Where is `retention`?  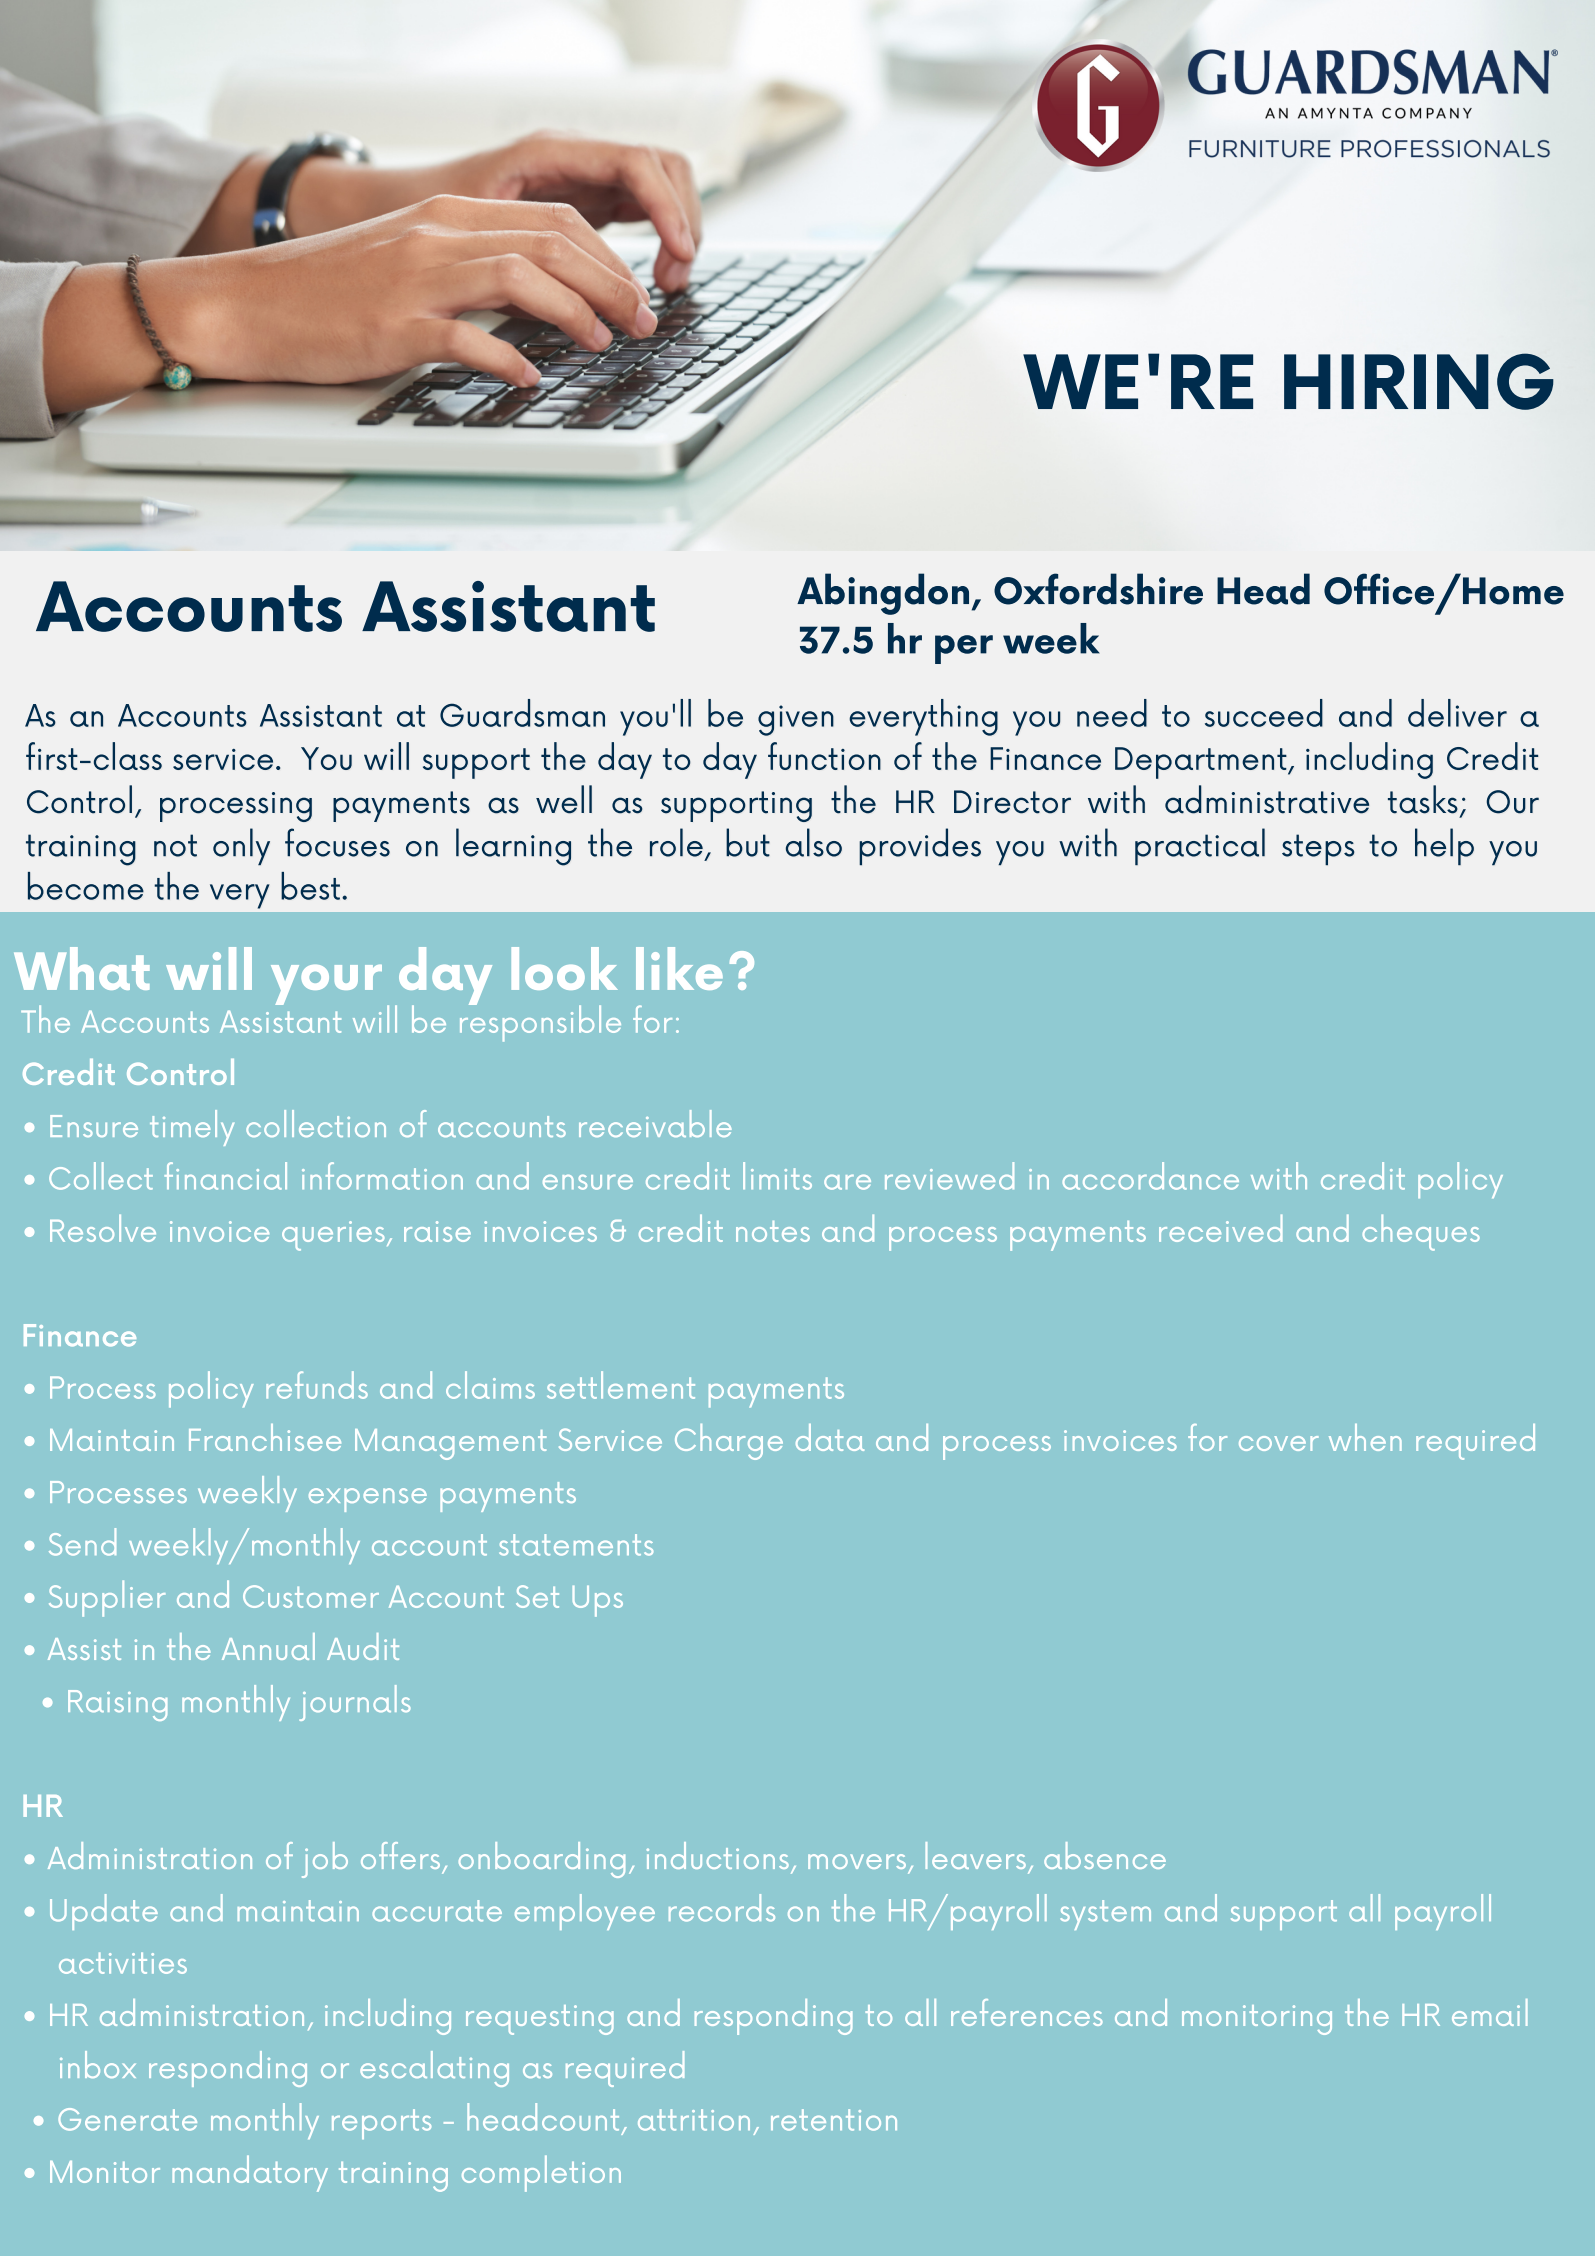
retention is located at coordinates (834, 2120).
